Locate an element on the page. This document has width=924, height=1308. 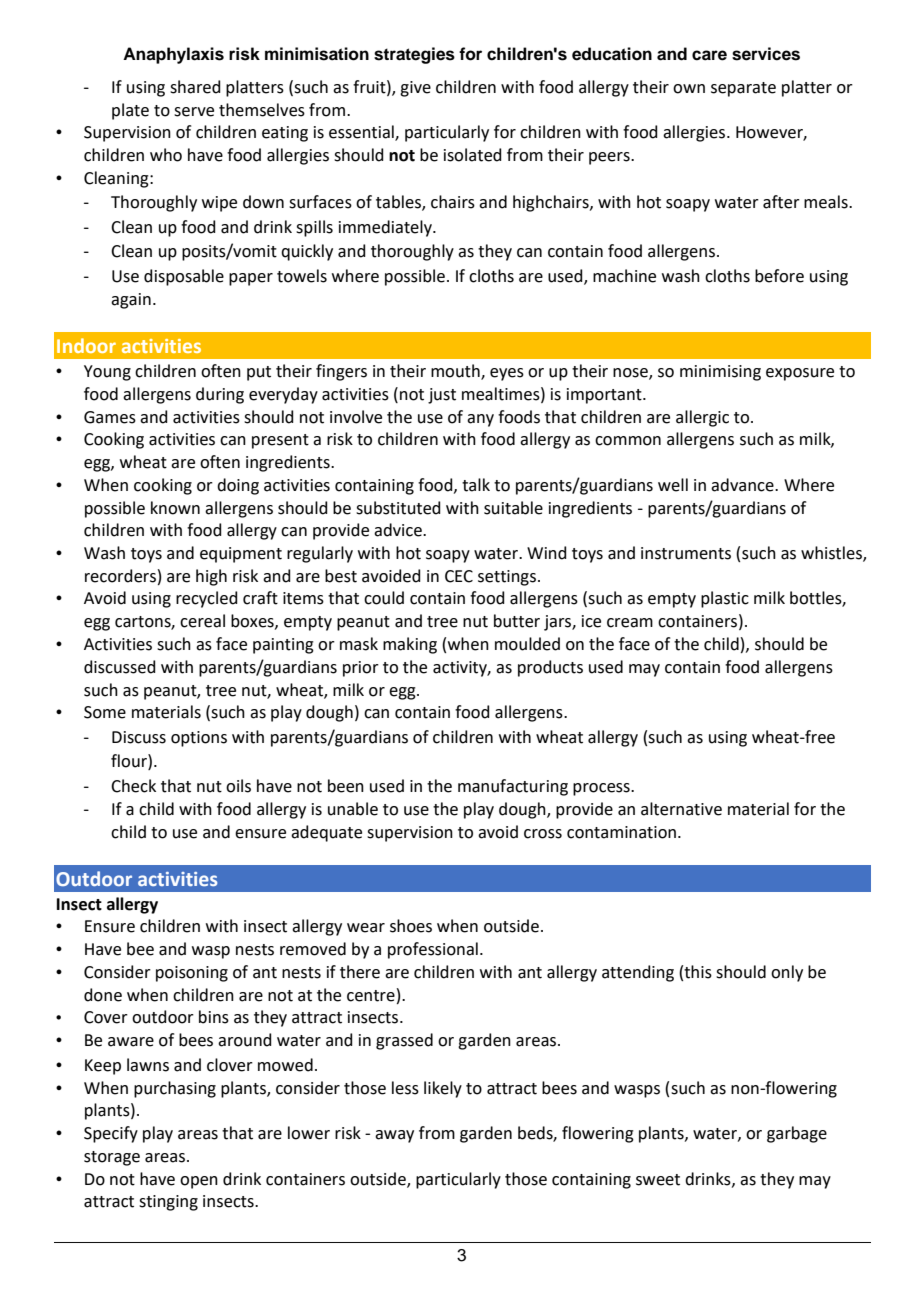
shared is located at coordinates (195, 87).
